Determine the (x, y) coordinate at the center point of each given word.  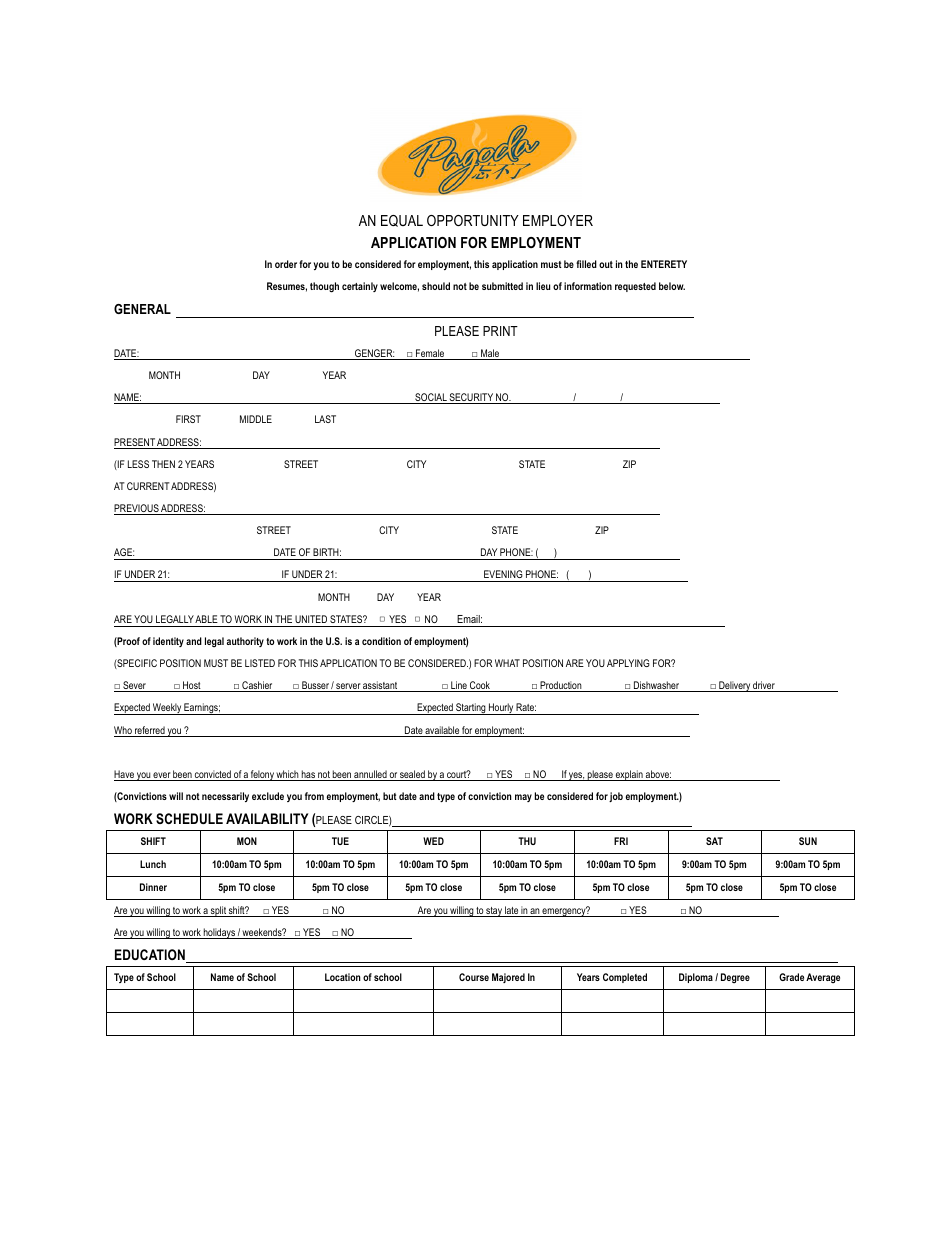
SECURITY (471, 398)
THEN (163, 464)
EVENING (503, 576)
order (286, 264)
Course (474, 977)
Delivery (734, 686)
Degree (735, 978)
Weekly (167, 709)
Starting (471, 709)
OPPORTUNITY (473, 220)
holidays (219, 933)
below (672, 286)
